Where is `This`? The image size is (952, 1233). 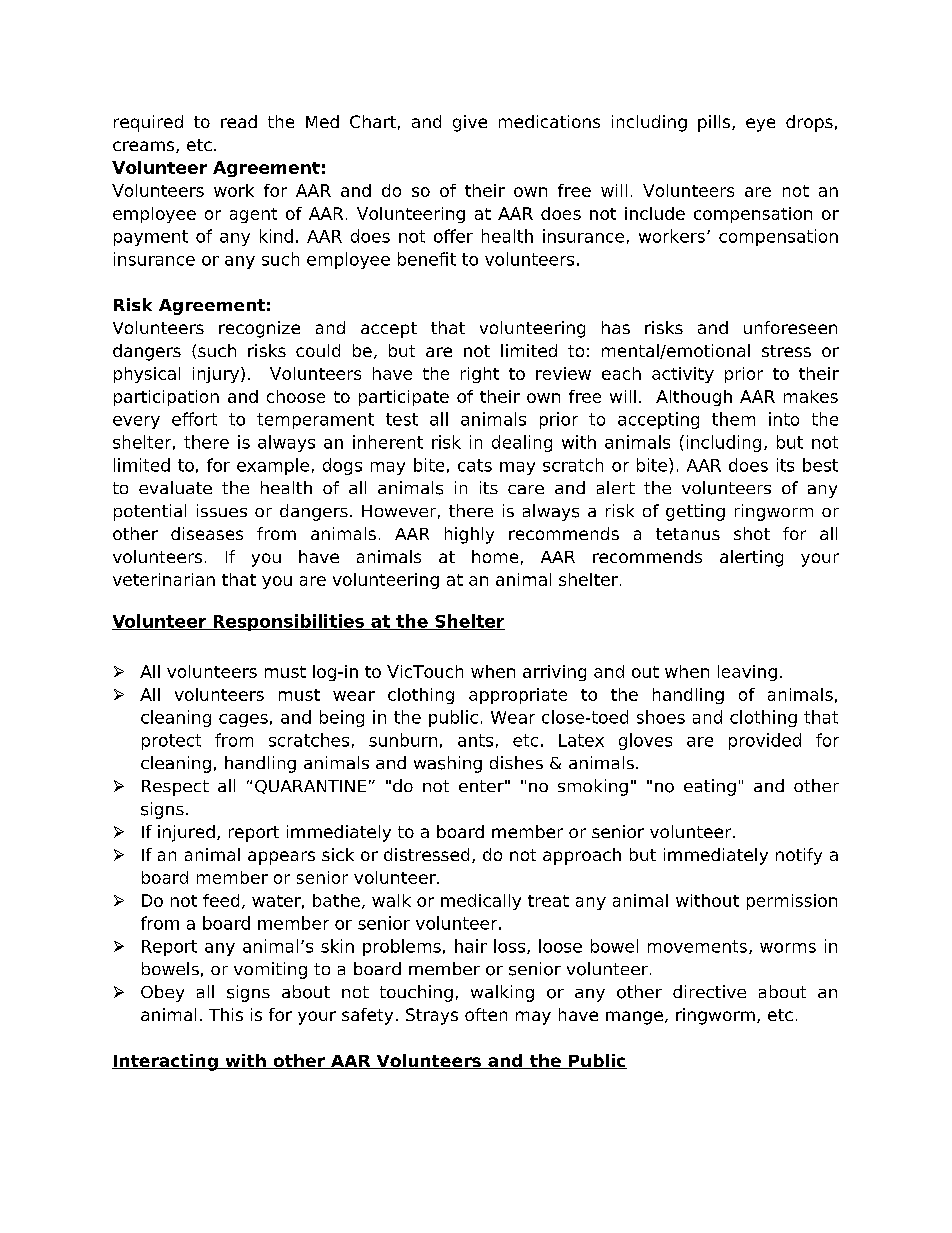
This is located at coordinates (226, 1014).
